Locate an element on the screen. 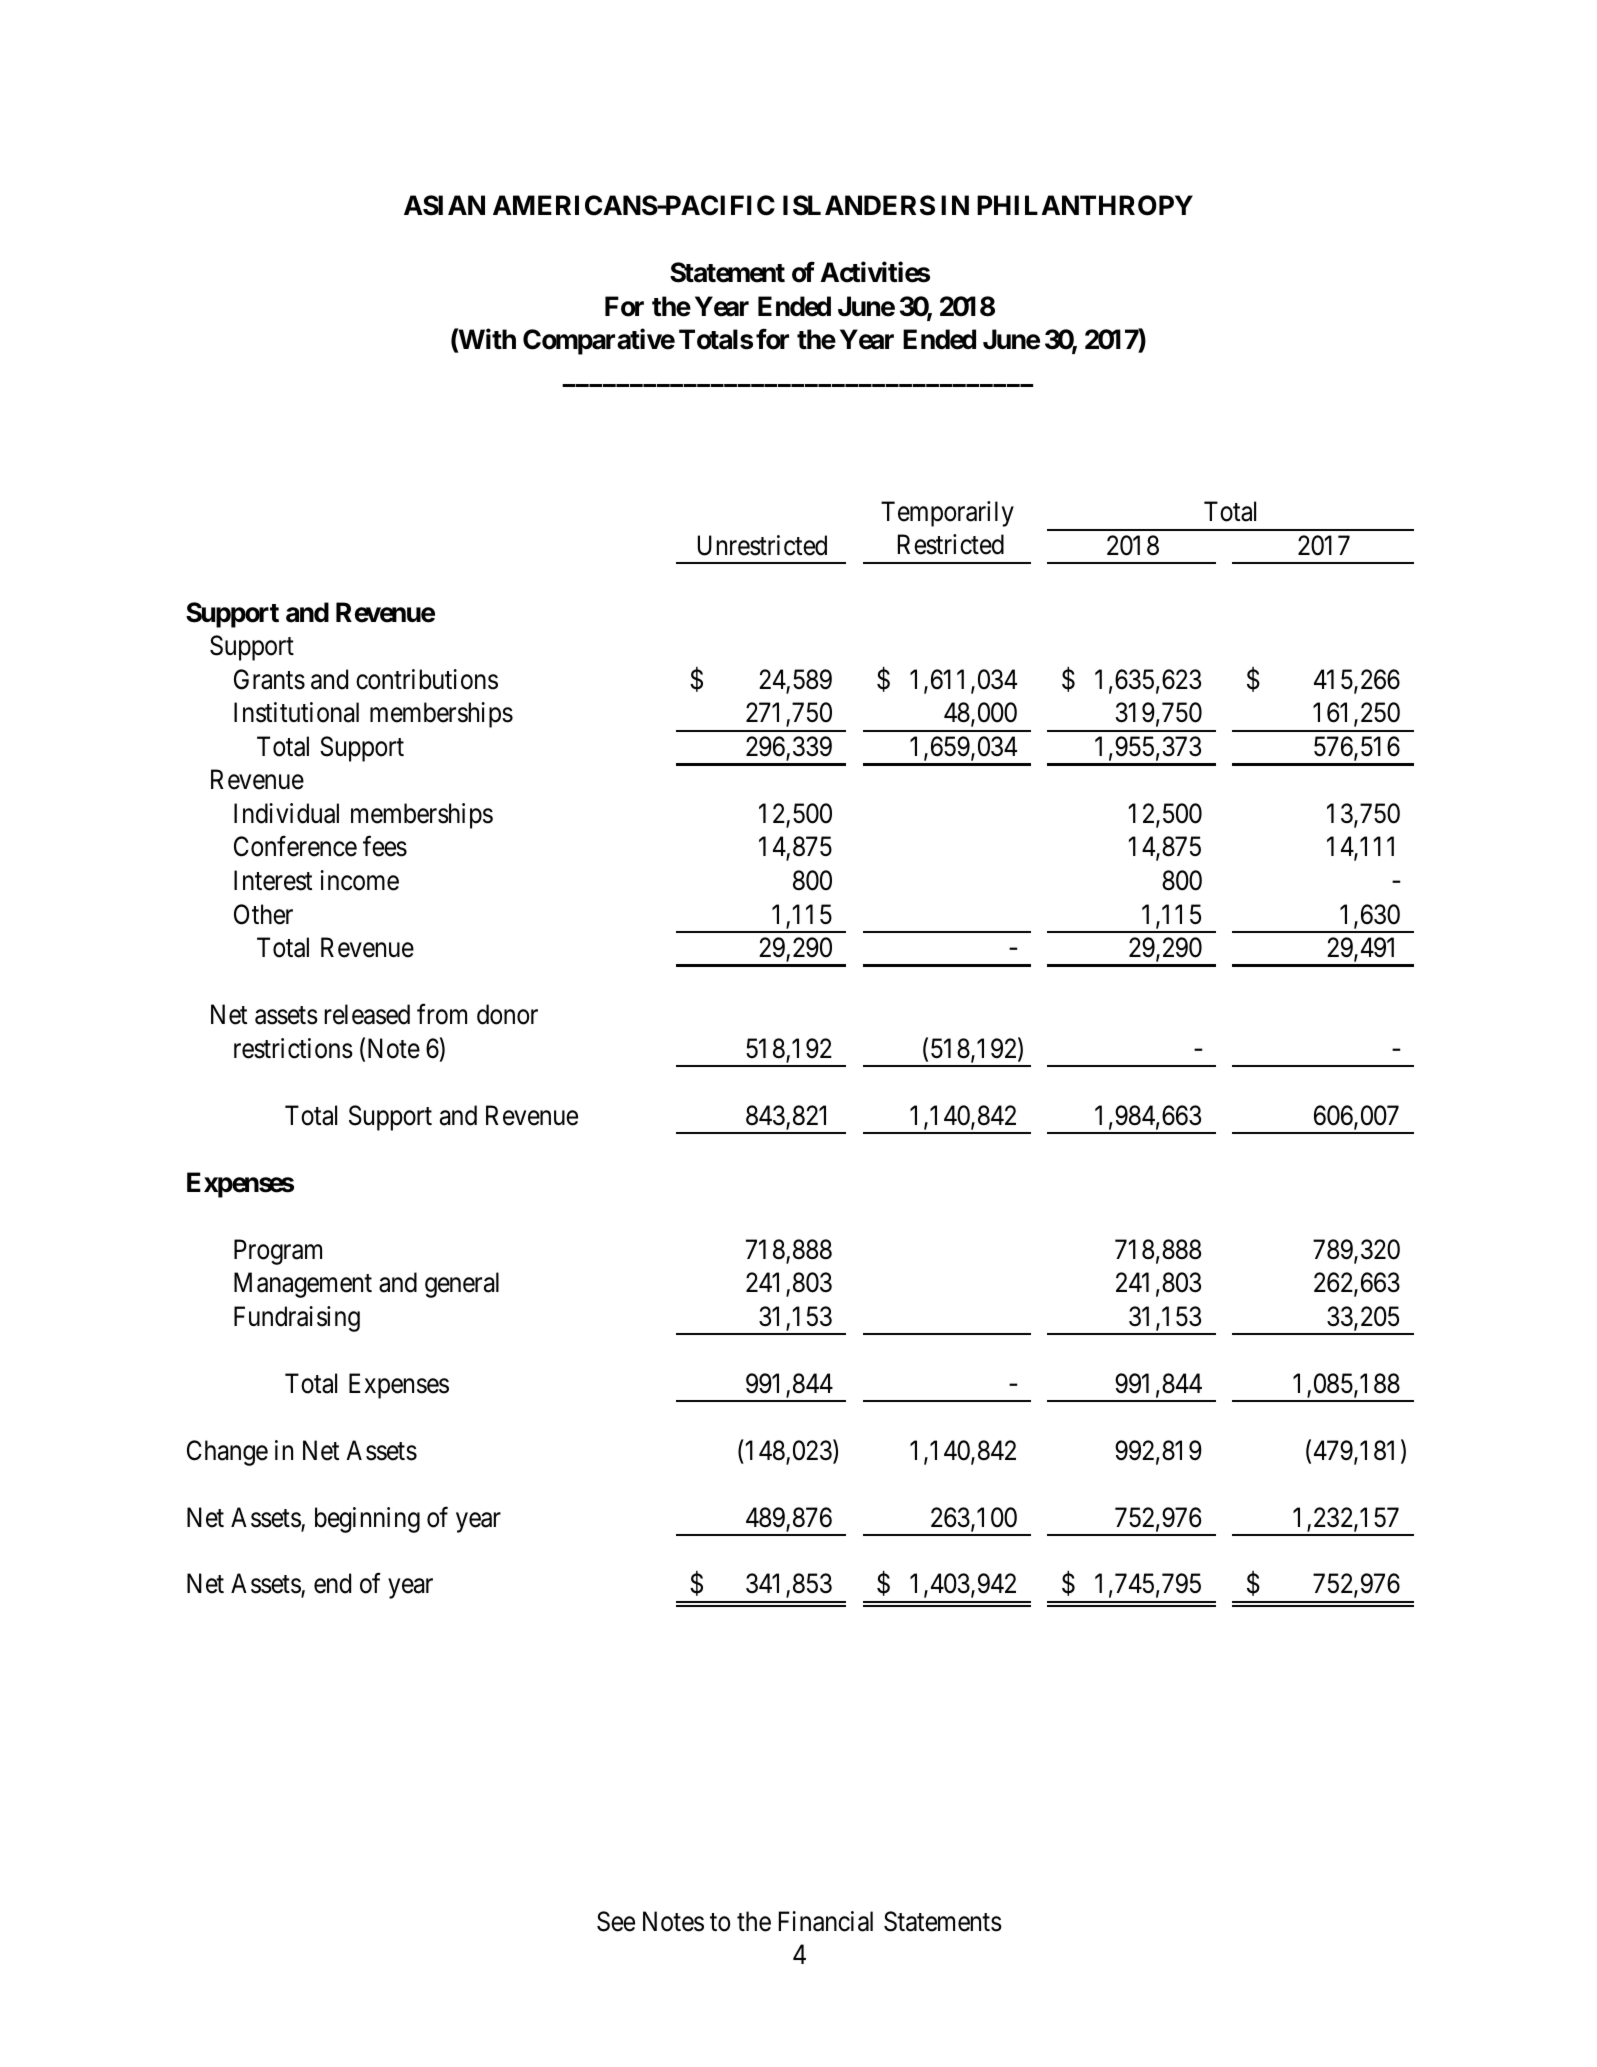  general is located at coordinates (462, 1285).
